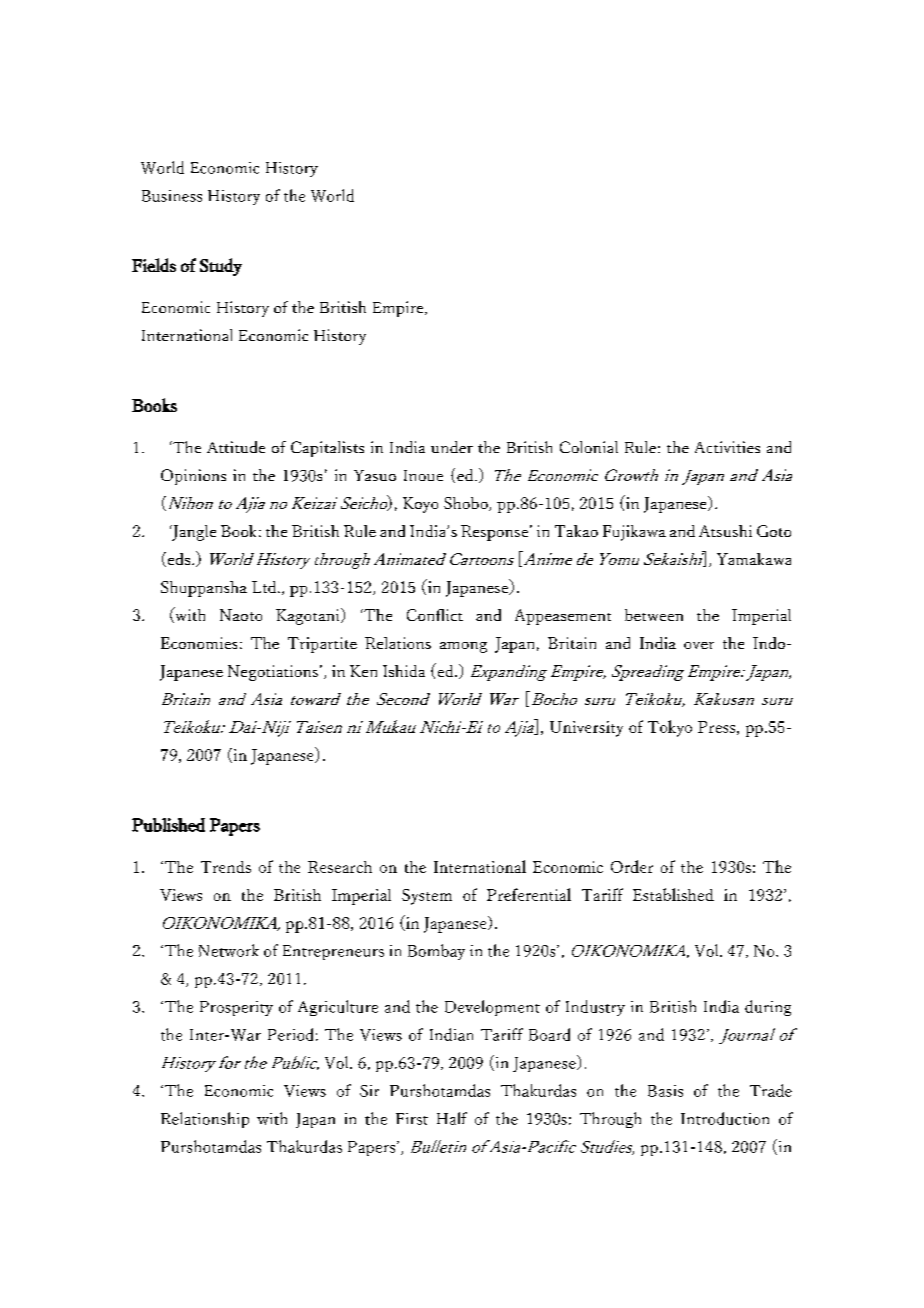  Describe the element at coordinates (463, 647) in the image. I see `among` at that location.
